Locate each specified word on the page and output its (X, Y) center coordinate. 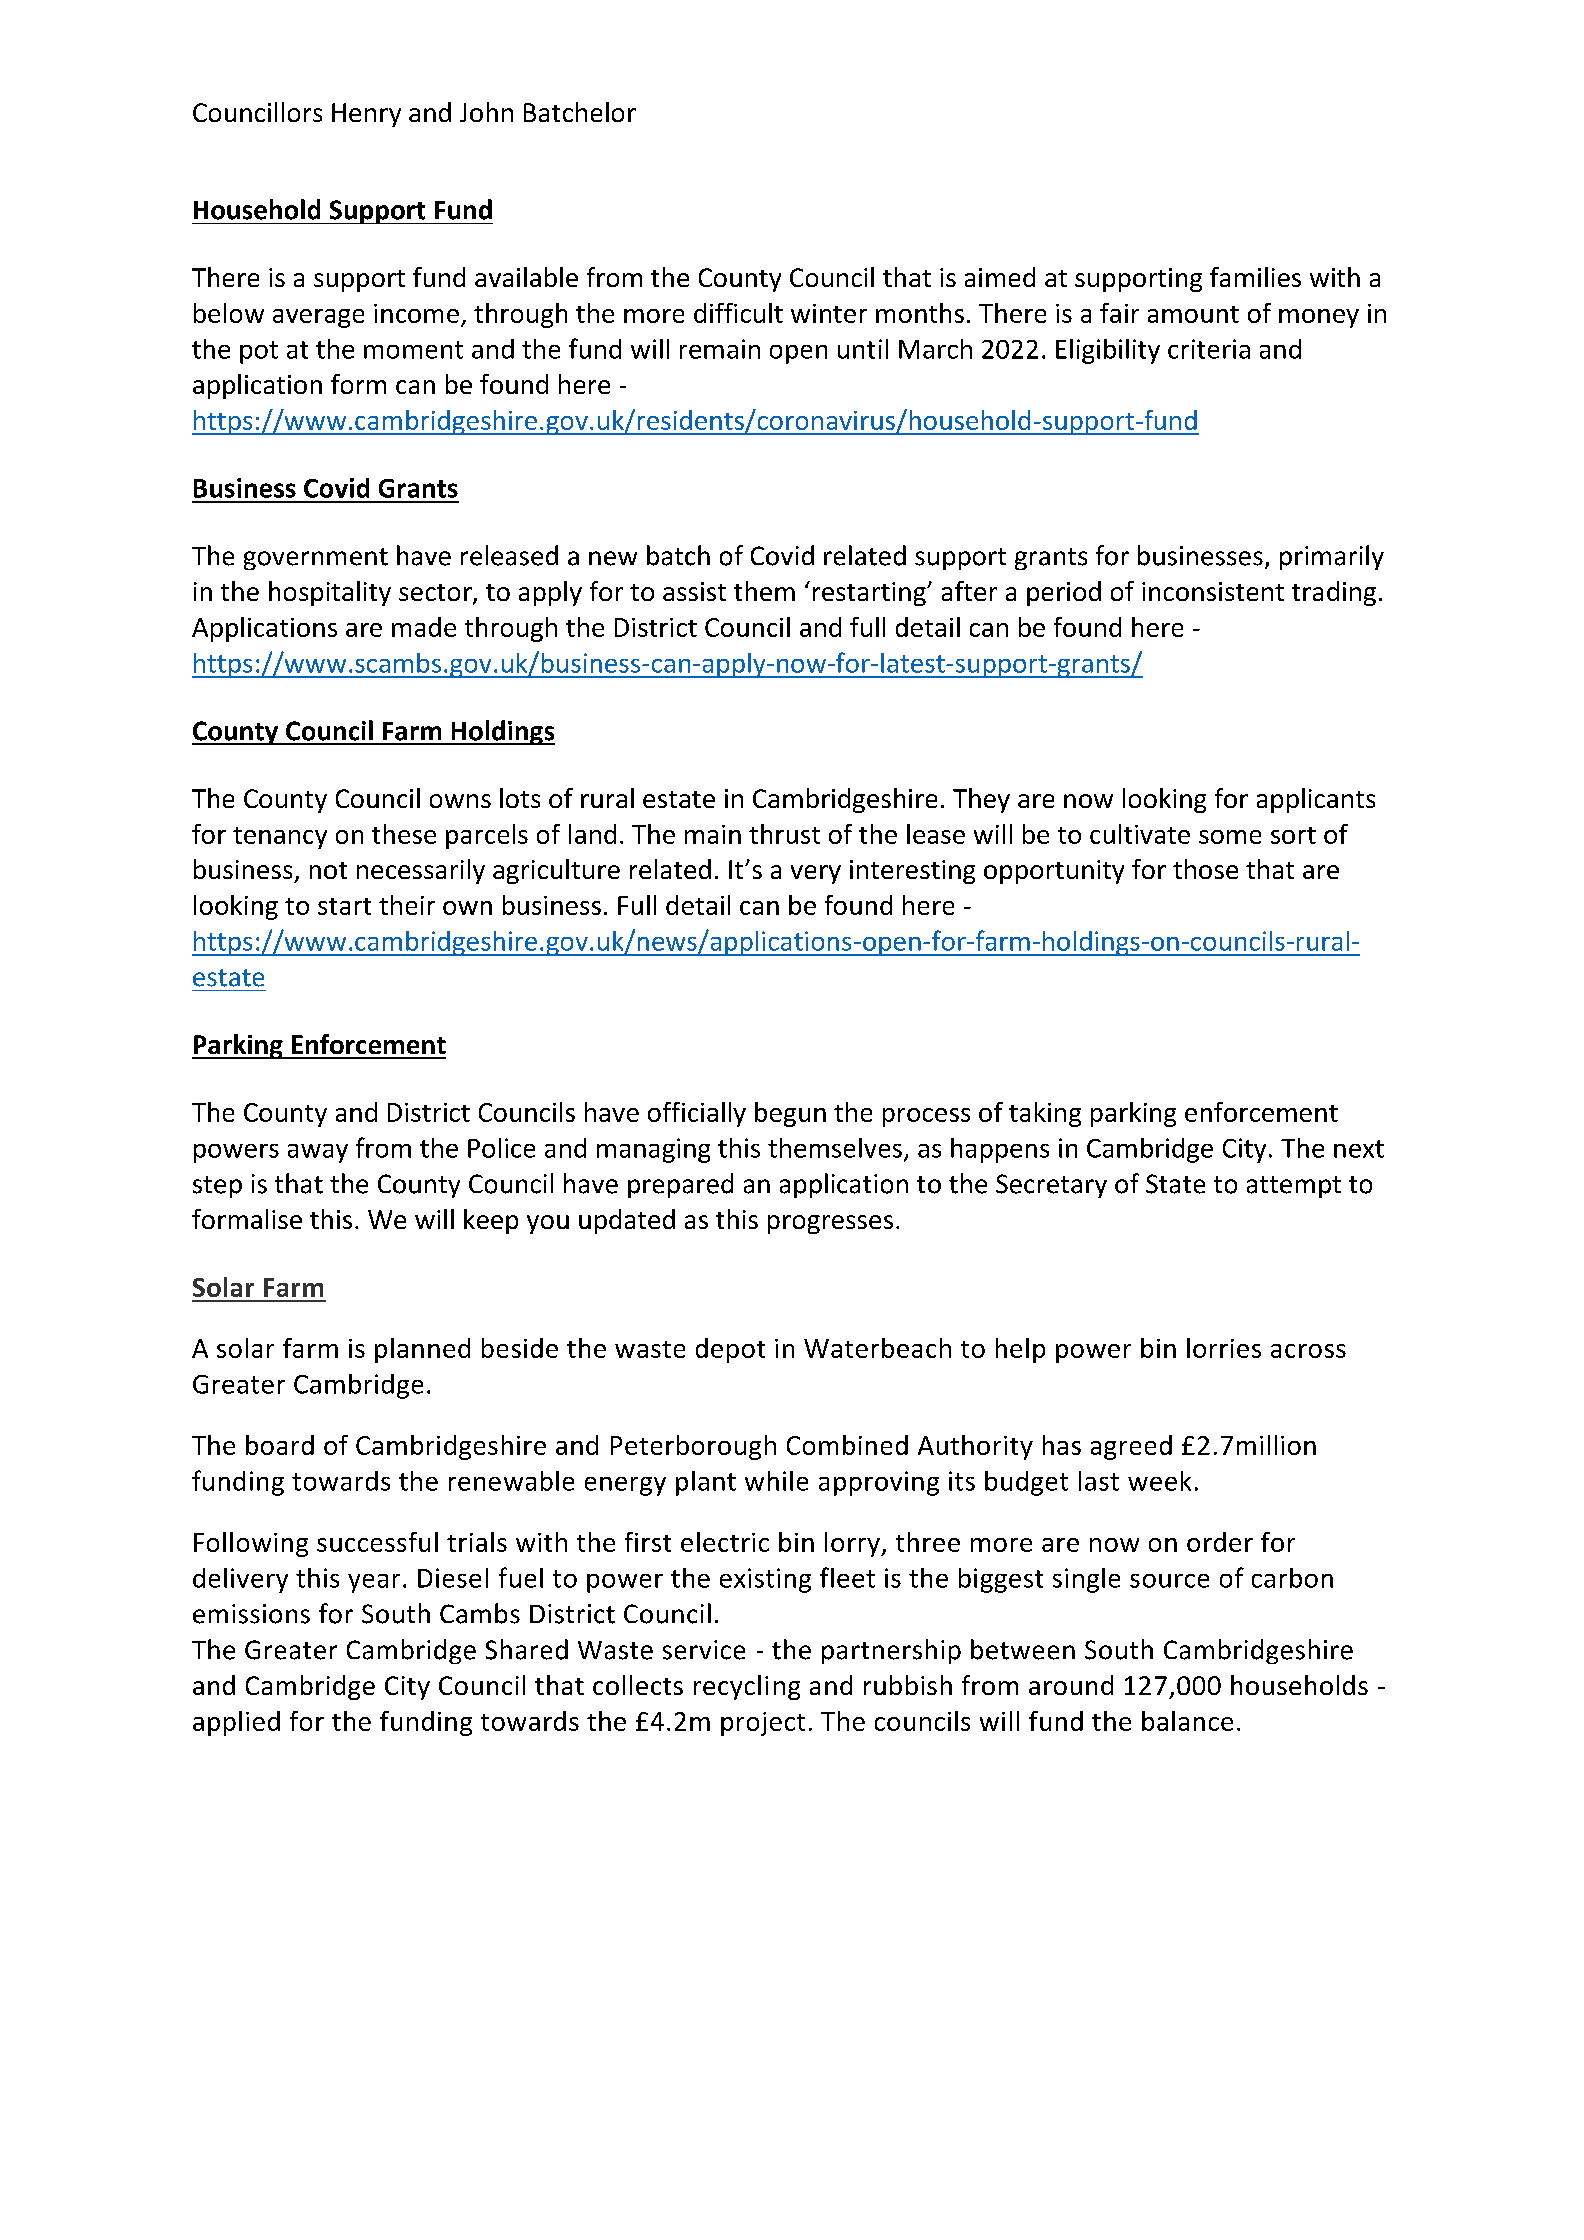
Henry (366, 115)
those (1205, 869)
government (316, 559)
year (374, 1583)
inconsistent (1213, 591)
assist (694, 591)
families (1255, 277)
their (407, 905)
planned (422, 1350)
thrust (784, 834)
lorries (1224, 1348)
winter (829, 313)
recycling (747, 1687)
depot (730, 1350)
